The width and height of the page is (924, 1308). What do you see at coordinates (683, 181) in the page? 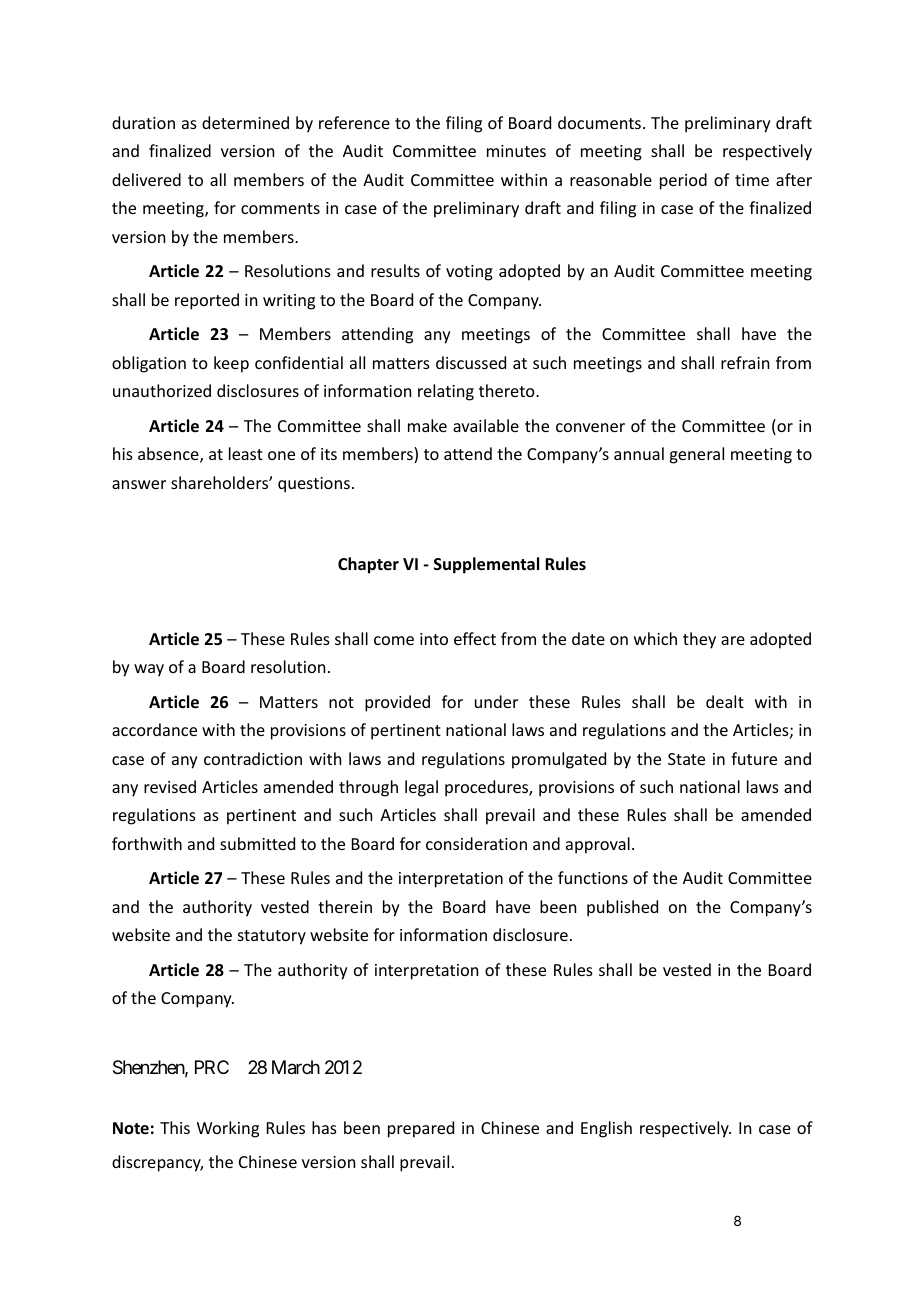
I see `period` at bounding box center [683, 181].
